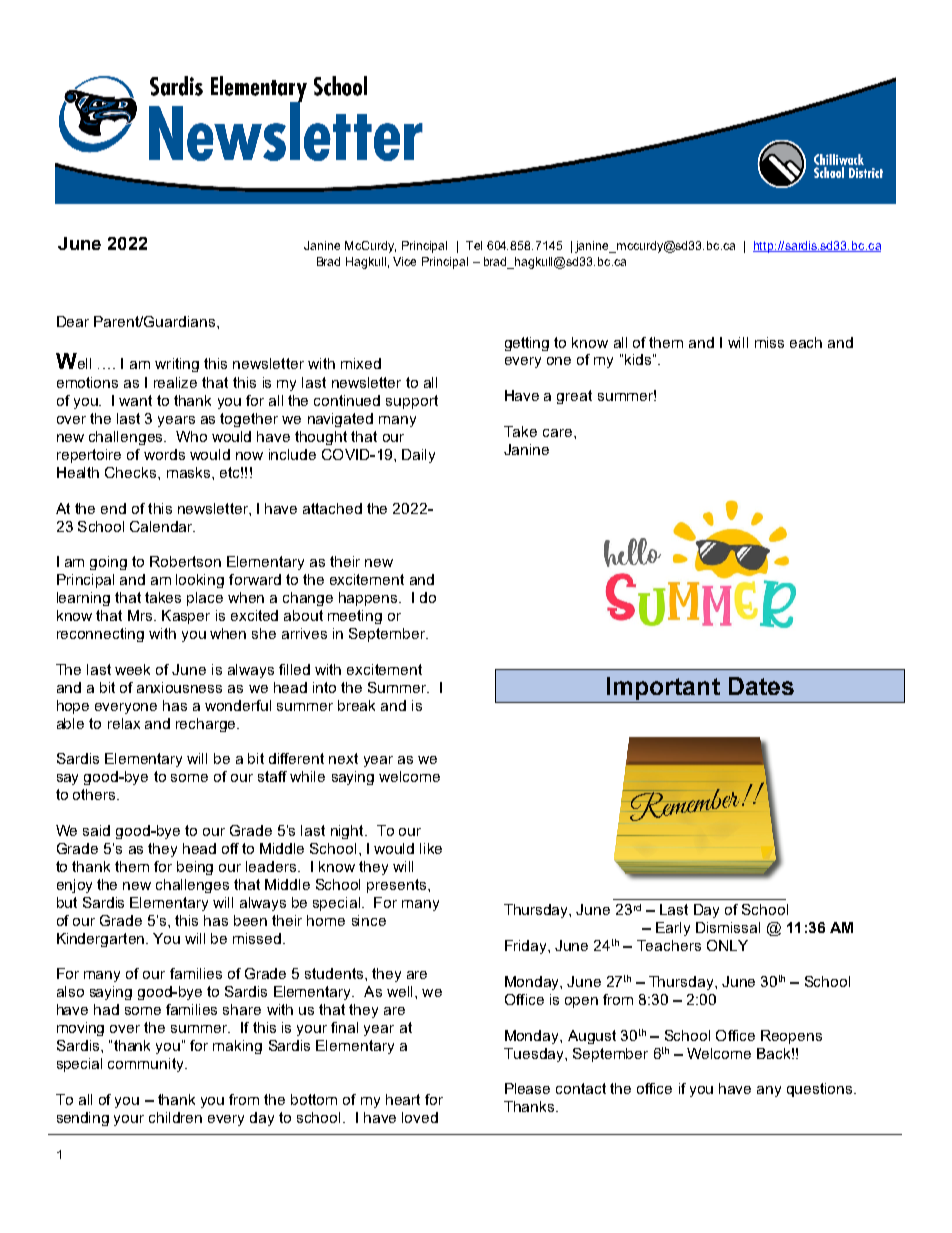  I want to click on children, so click(175, 1117).
